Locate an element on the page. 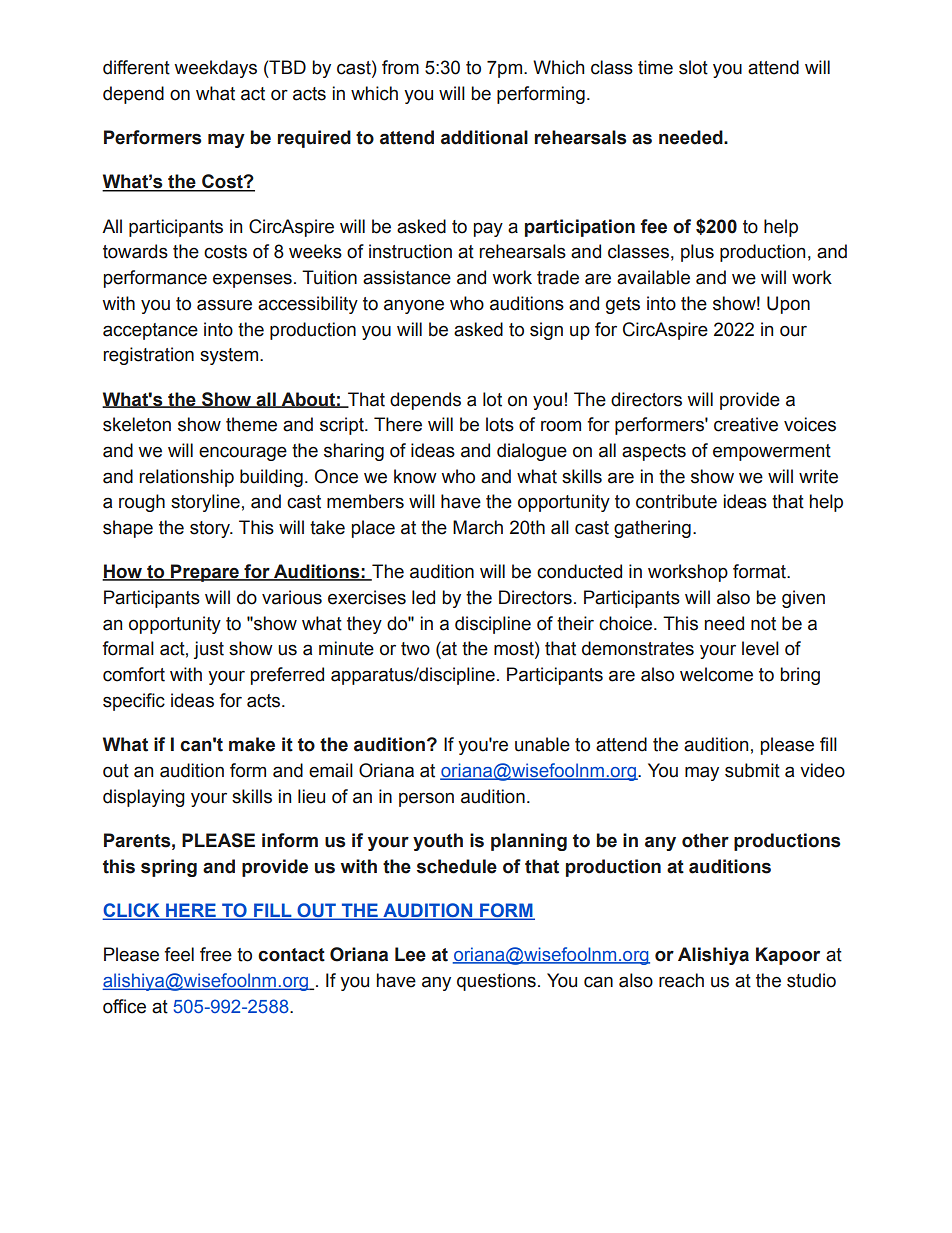 Image resolution: width=952 pixels, height=1233 pixels. slot is located at coordinates (693, 67).
